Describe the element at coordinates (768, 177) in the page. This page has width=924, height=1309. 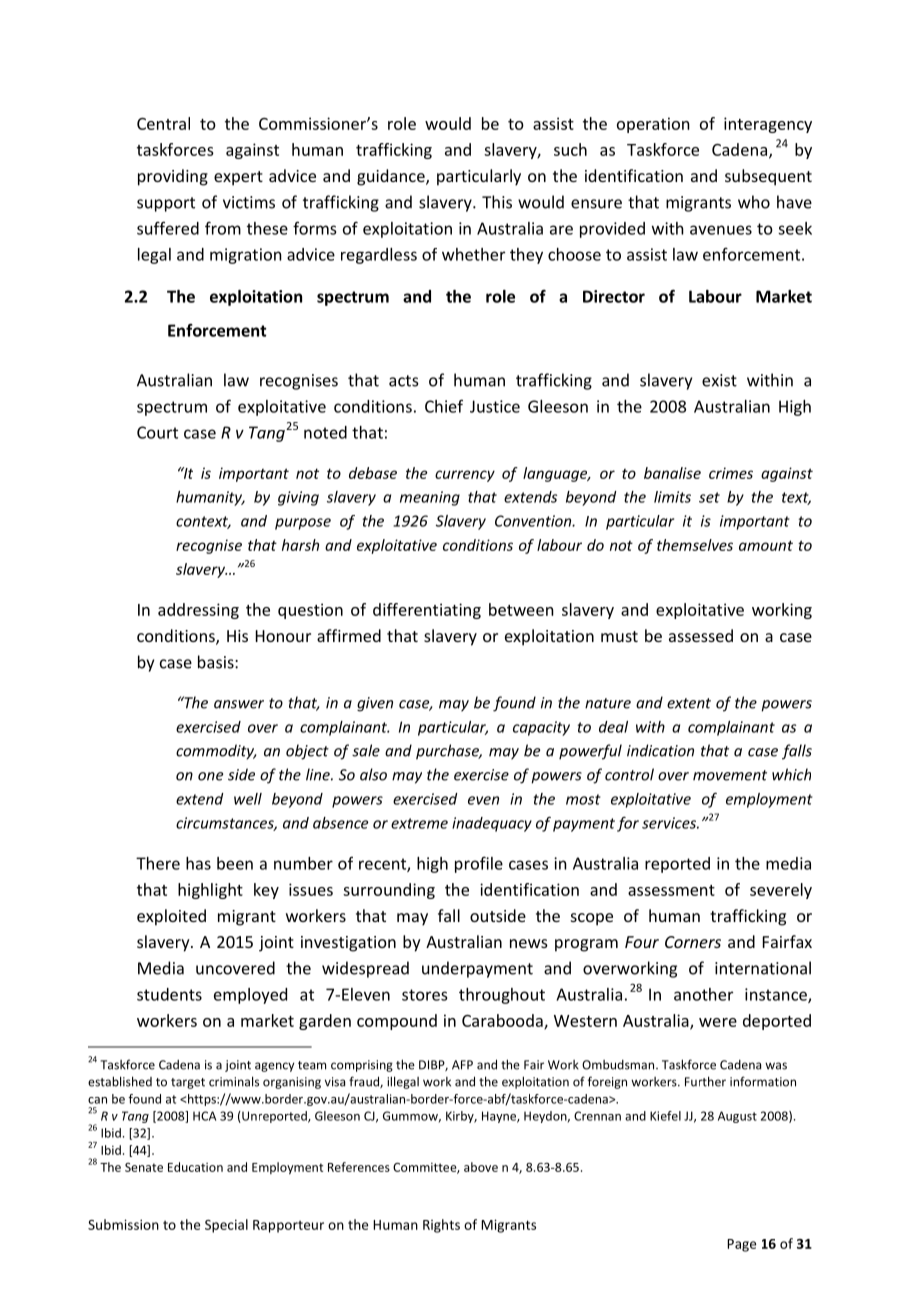
I see `subsequent` at that location.
